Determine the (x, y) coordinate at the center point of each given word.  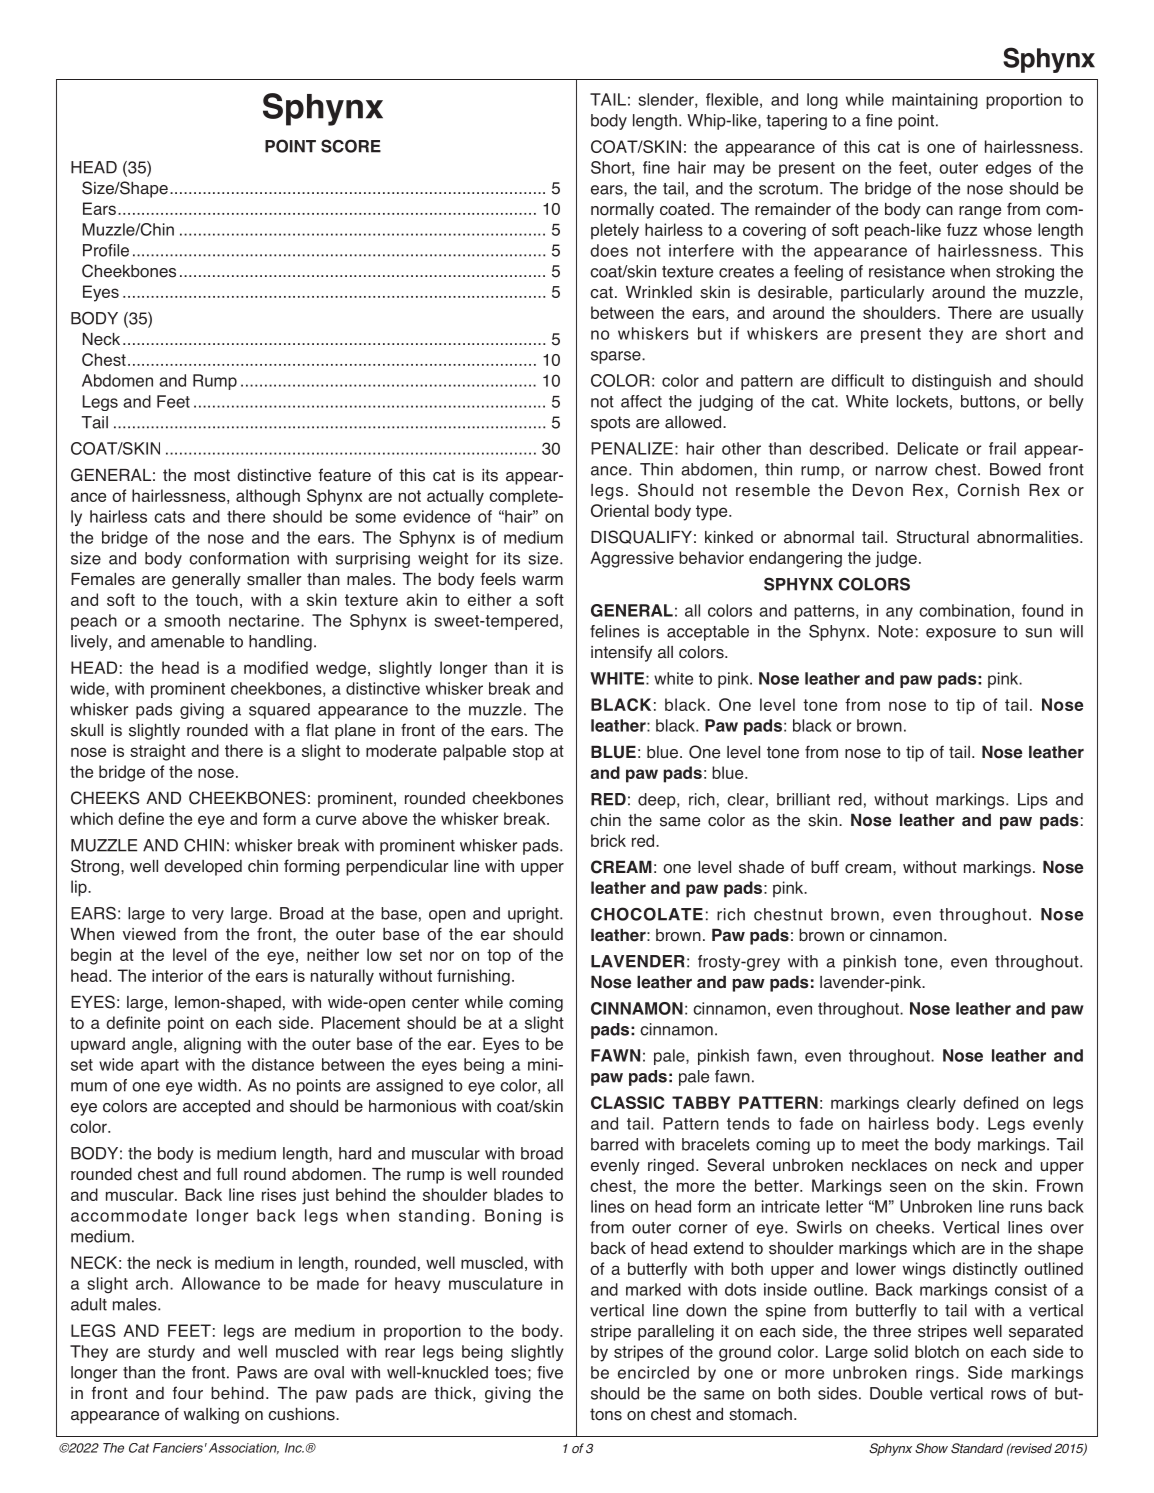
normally (622, 211)
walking (211, 1416)
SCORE (351, 146)
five (550, 1372)
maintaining (935, 101)
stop (528, 753)
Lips (1033, 801)
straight (158, 752)
